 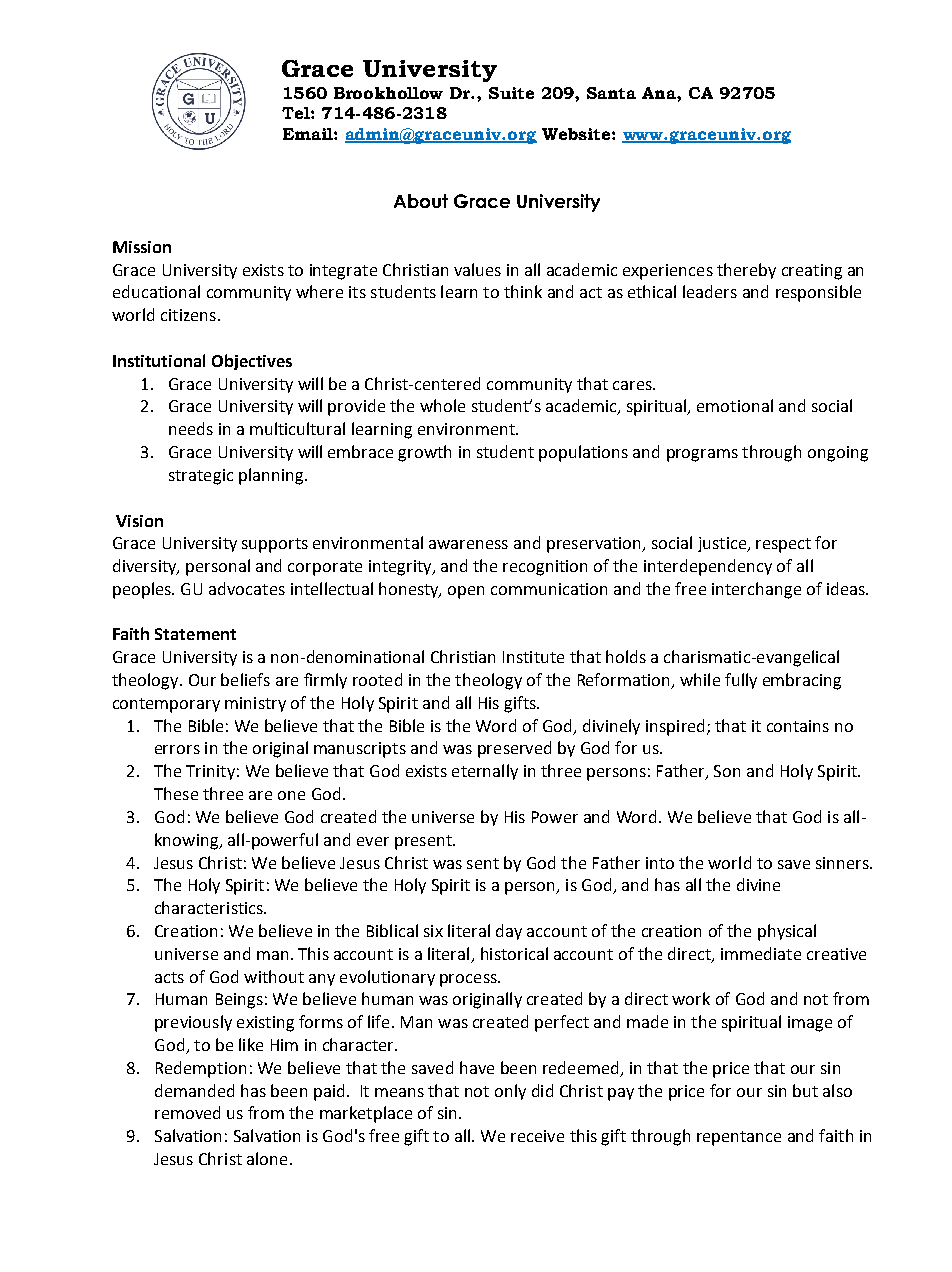 What do you see at coordinates (756, 590) in the image?
I see `interchange` at bounding box center [756, 590].
